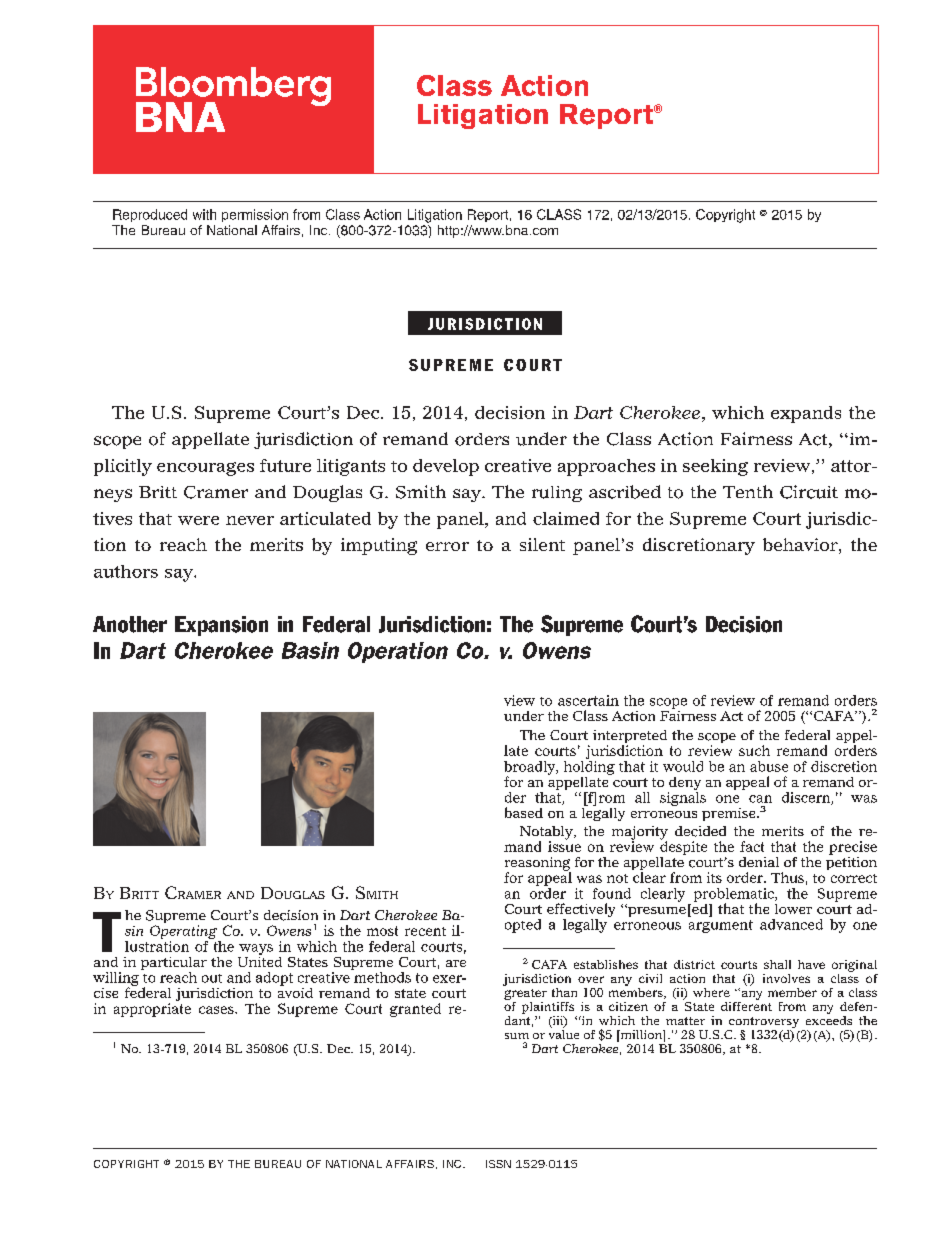 The image size is (952, 1233). I want to click on future, so click(285, 465).
